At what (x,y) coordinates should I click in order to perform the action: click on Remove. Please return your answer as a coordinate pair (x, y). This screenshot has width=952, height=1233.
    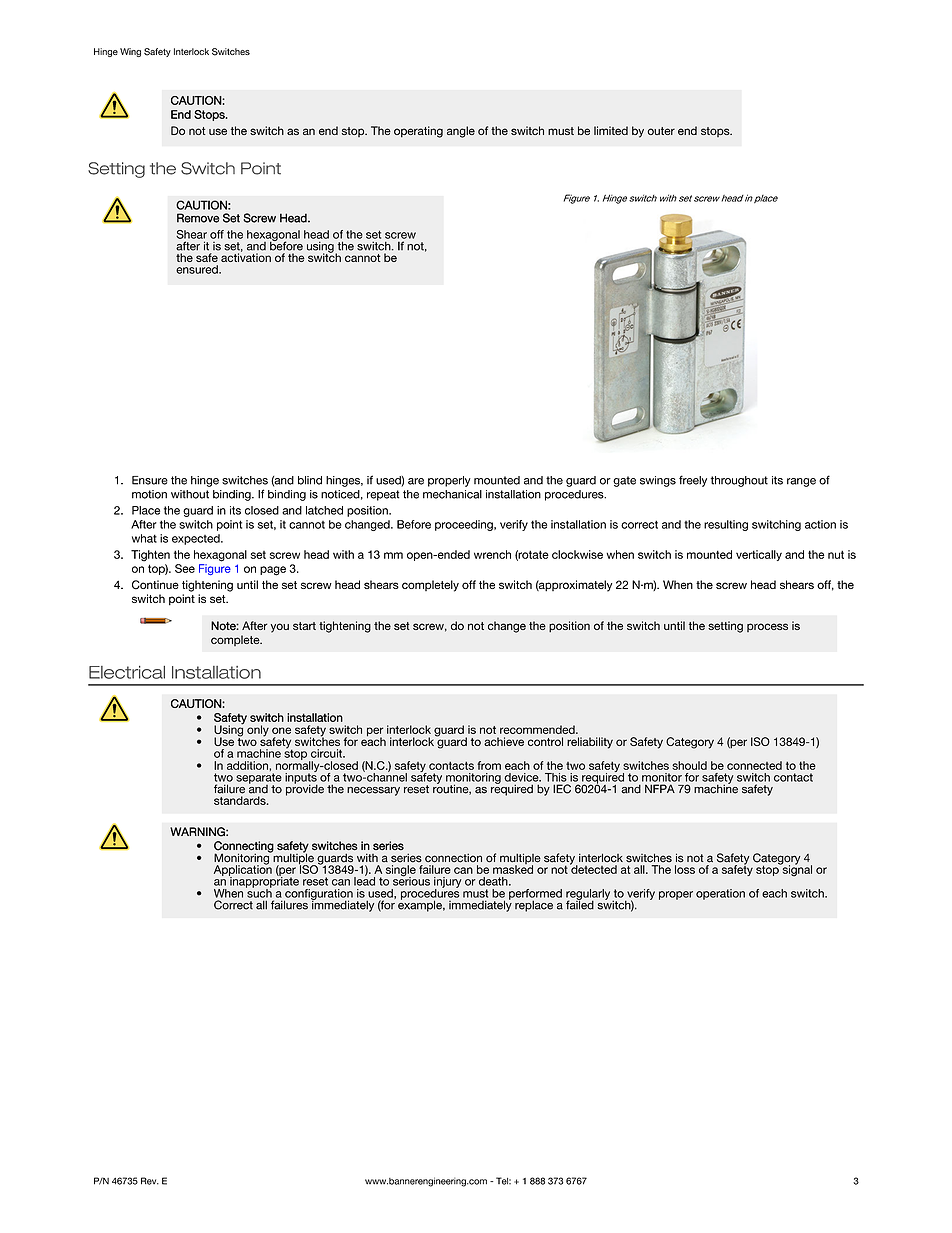
    Looking at the image, I should click on (198, 218).
